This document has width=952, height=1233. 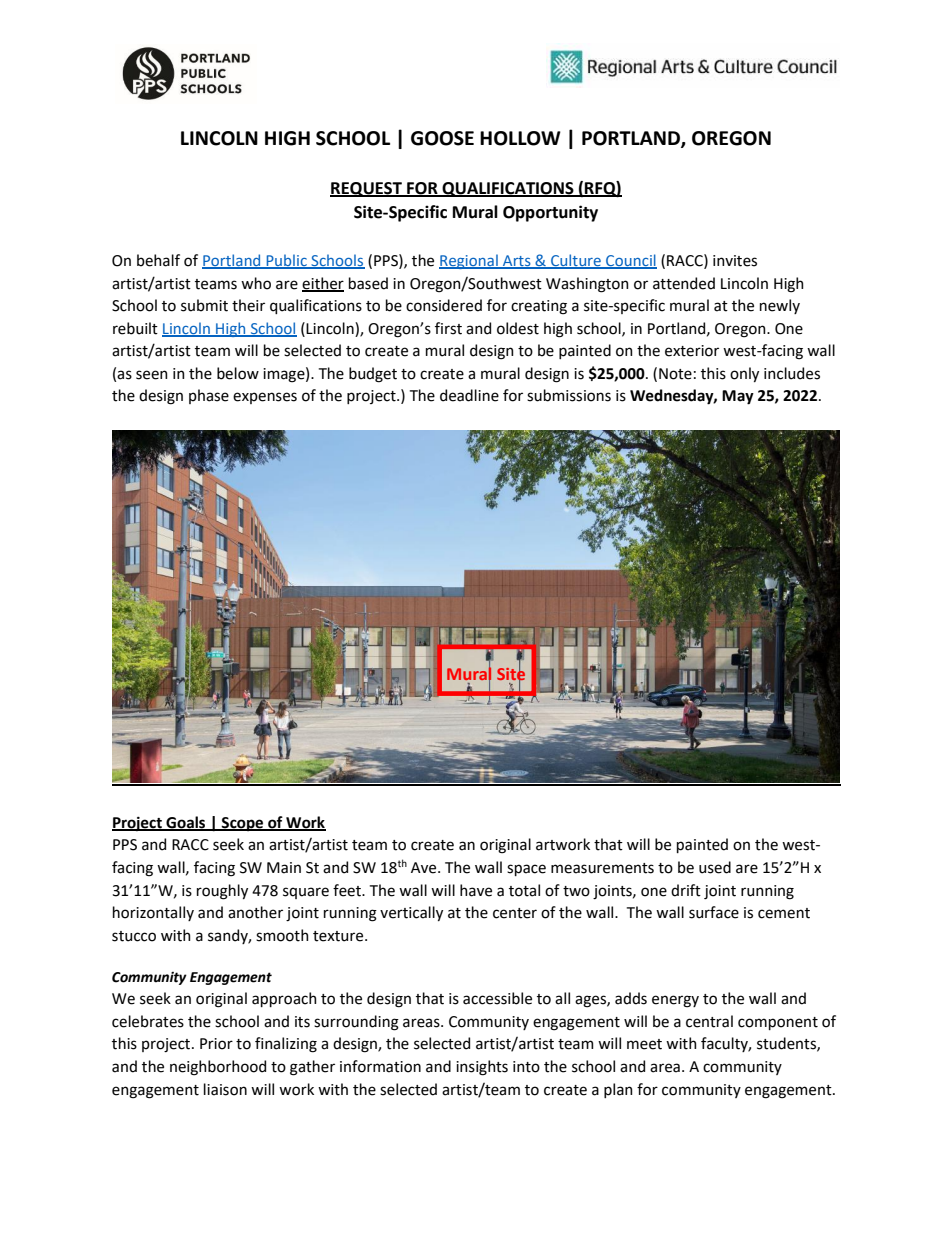 What do you see at coordinates (442, 138) in the document?
I see `GOOSE` at bounding box center [442, 138].
